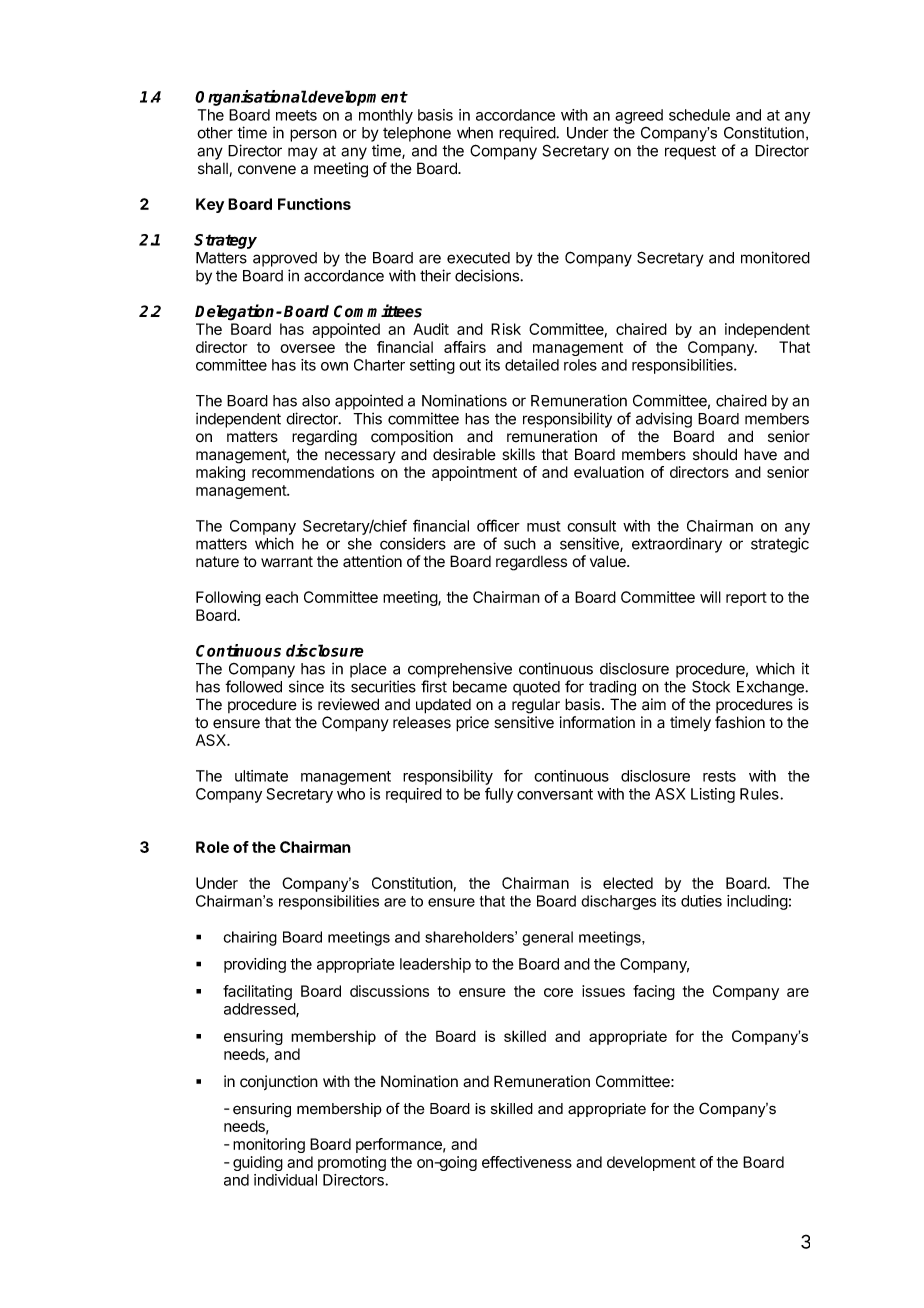 The height and width of the screenshot is (1308, 924). I want to click on effectiveness, so click(527, 1162).
